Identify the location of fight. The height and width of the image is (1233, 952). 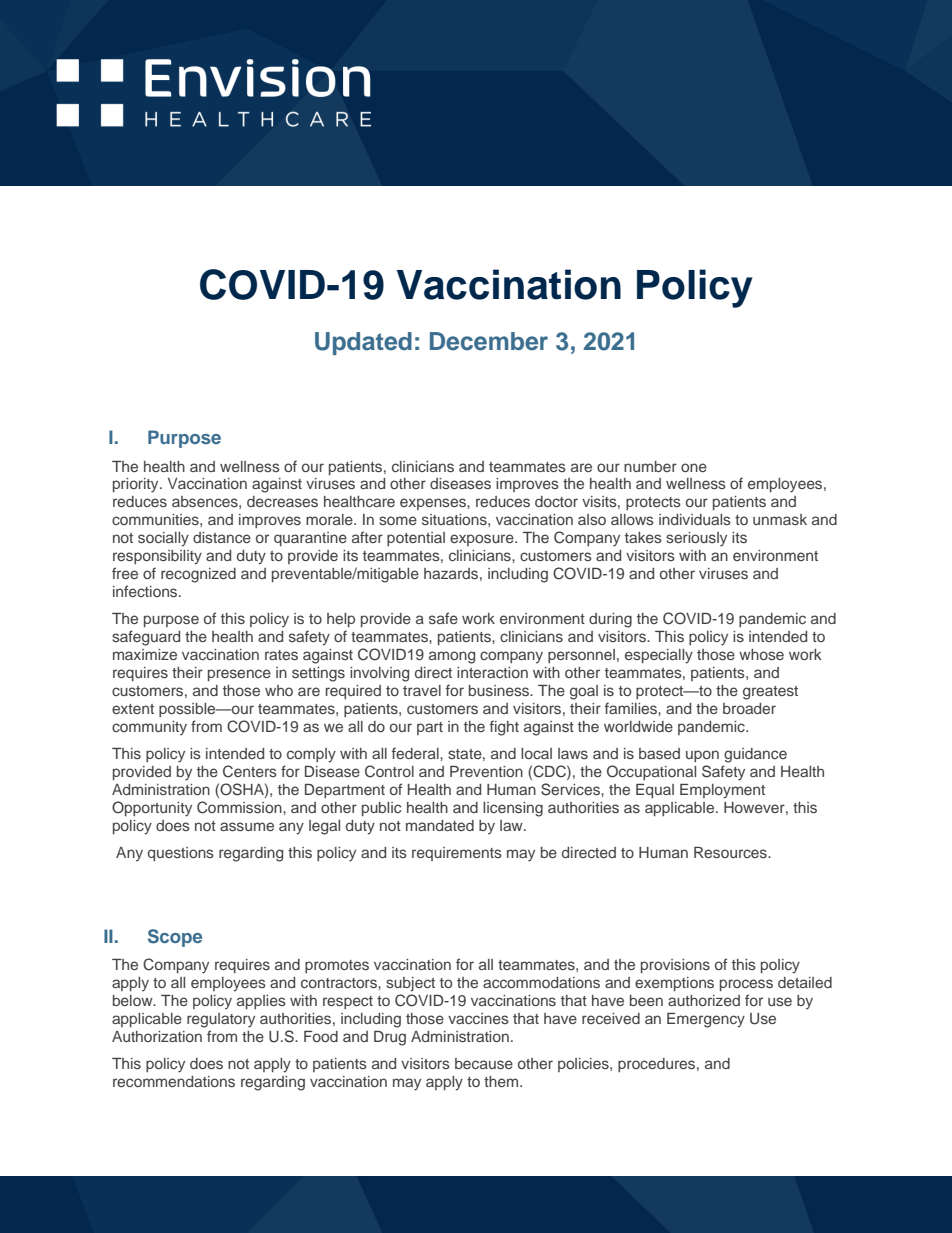
(504, 728).
